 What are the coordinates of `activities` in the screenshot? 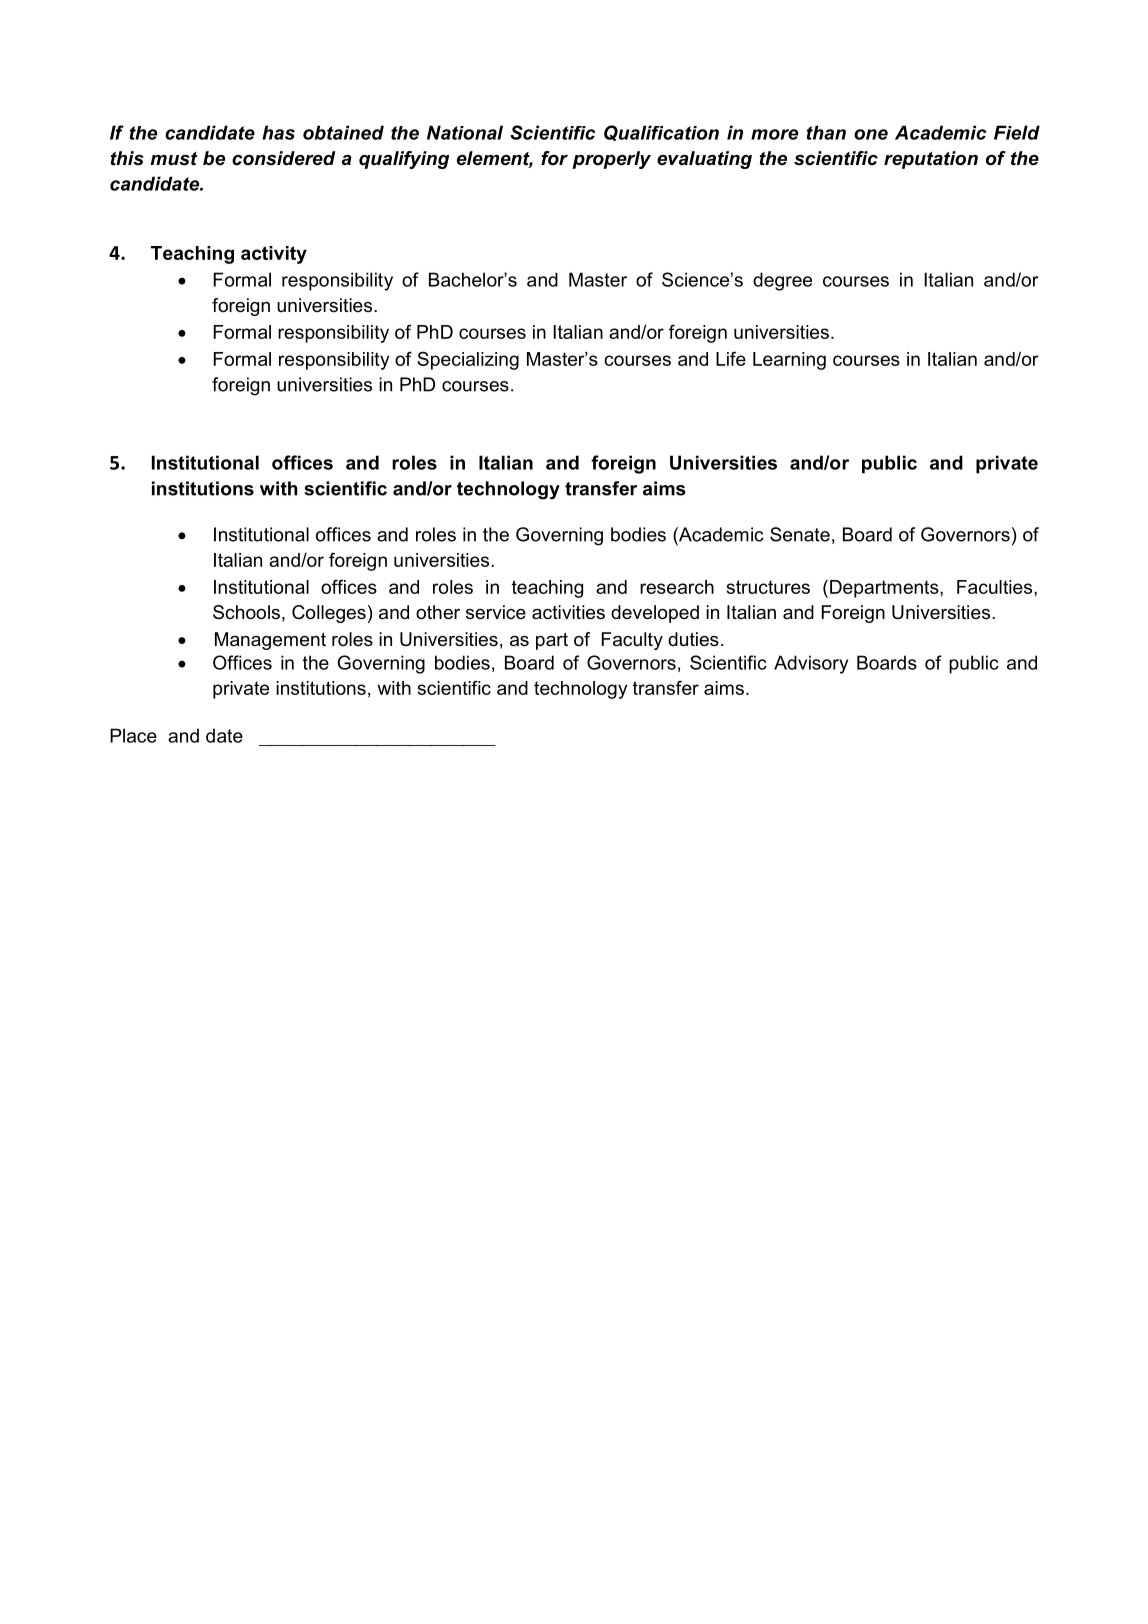 It's located at (568, 612).
